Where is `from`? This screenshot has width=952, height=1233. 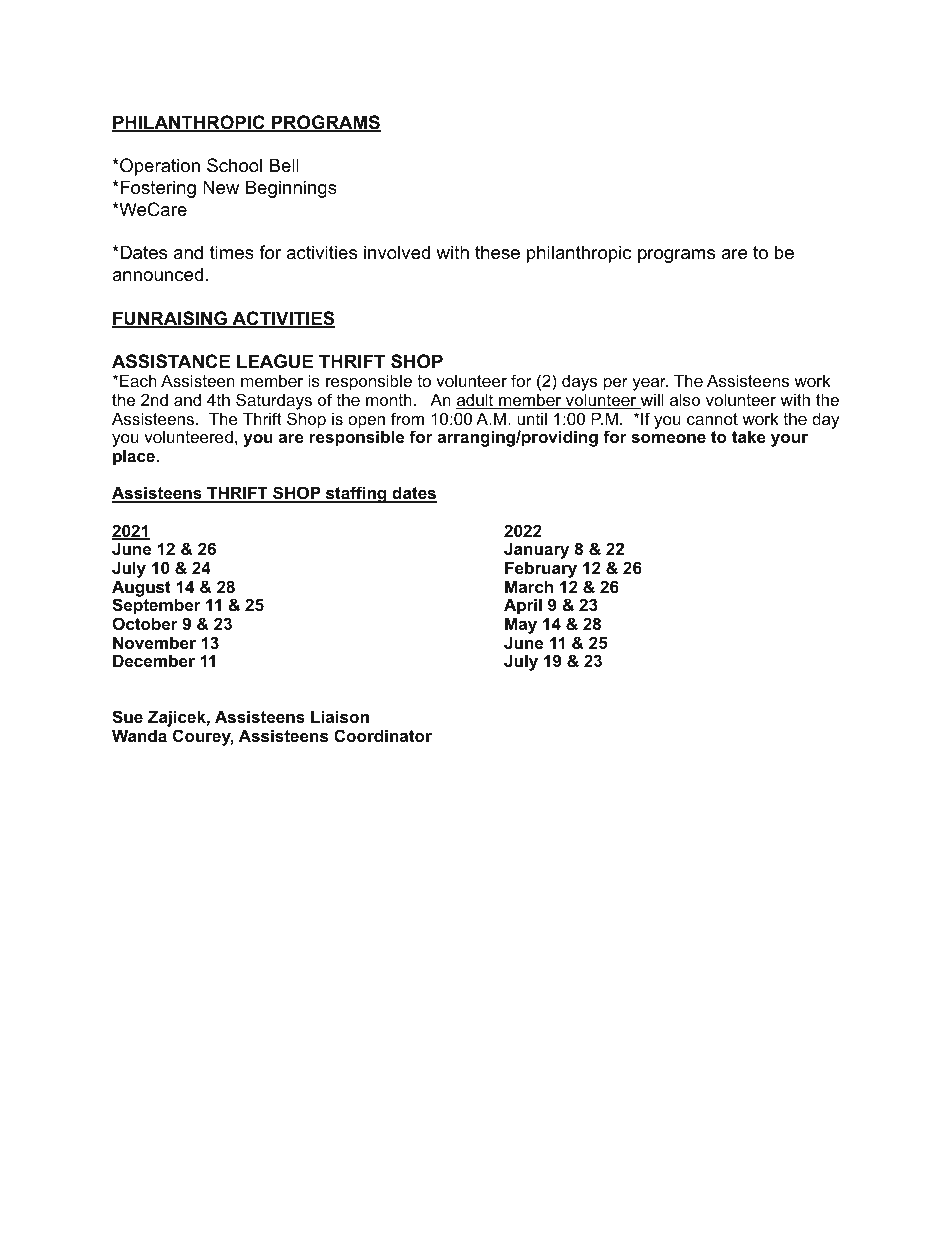 from is located at coordinates (407, 418).
